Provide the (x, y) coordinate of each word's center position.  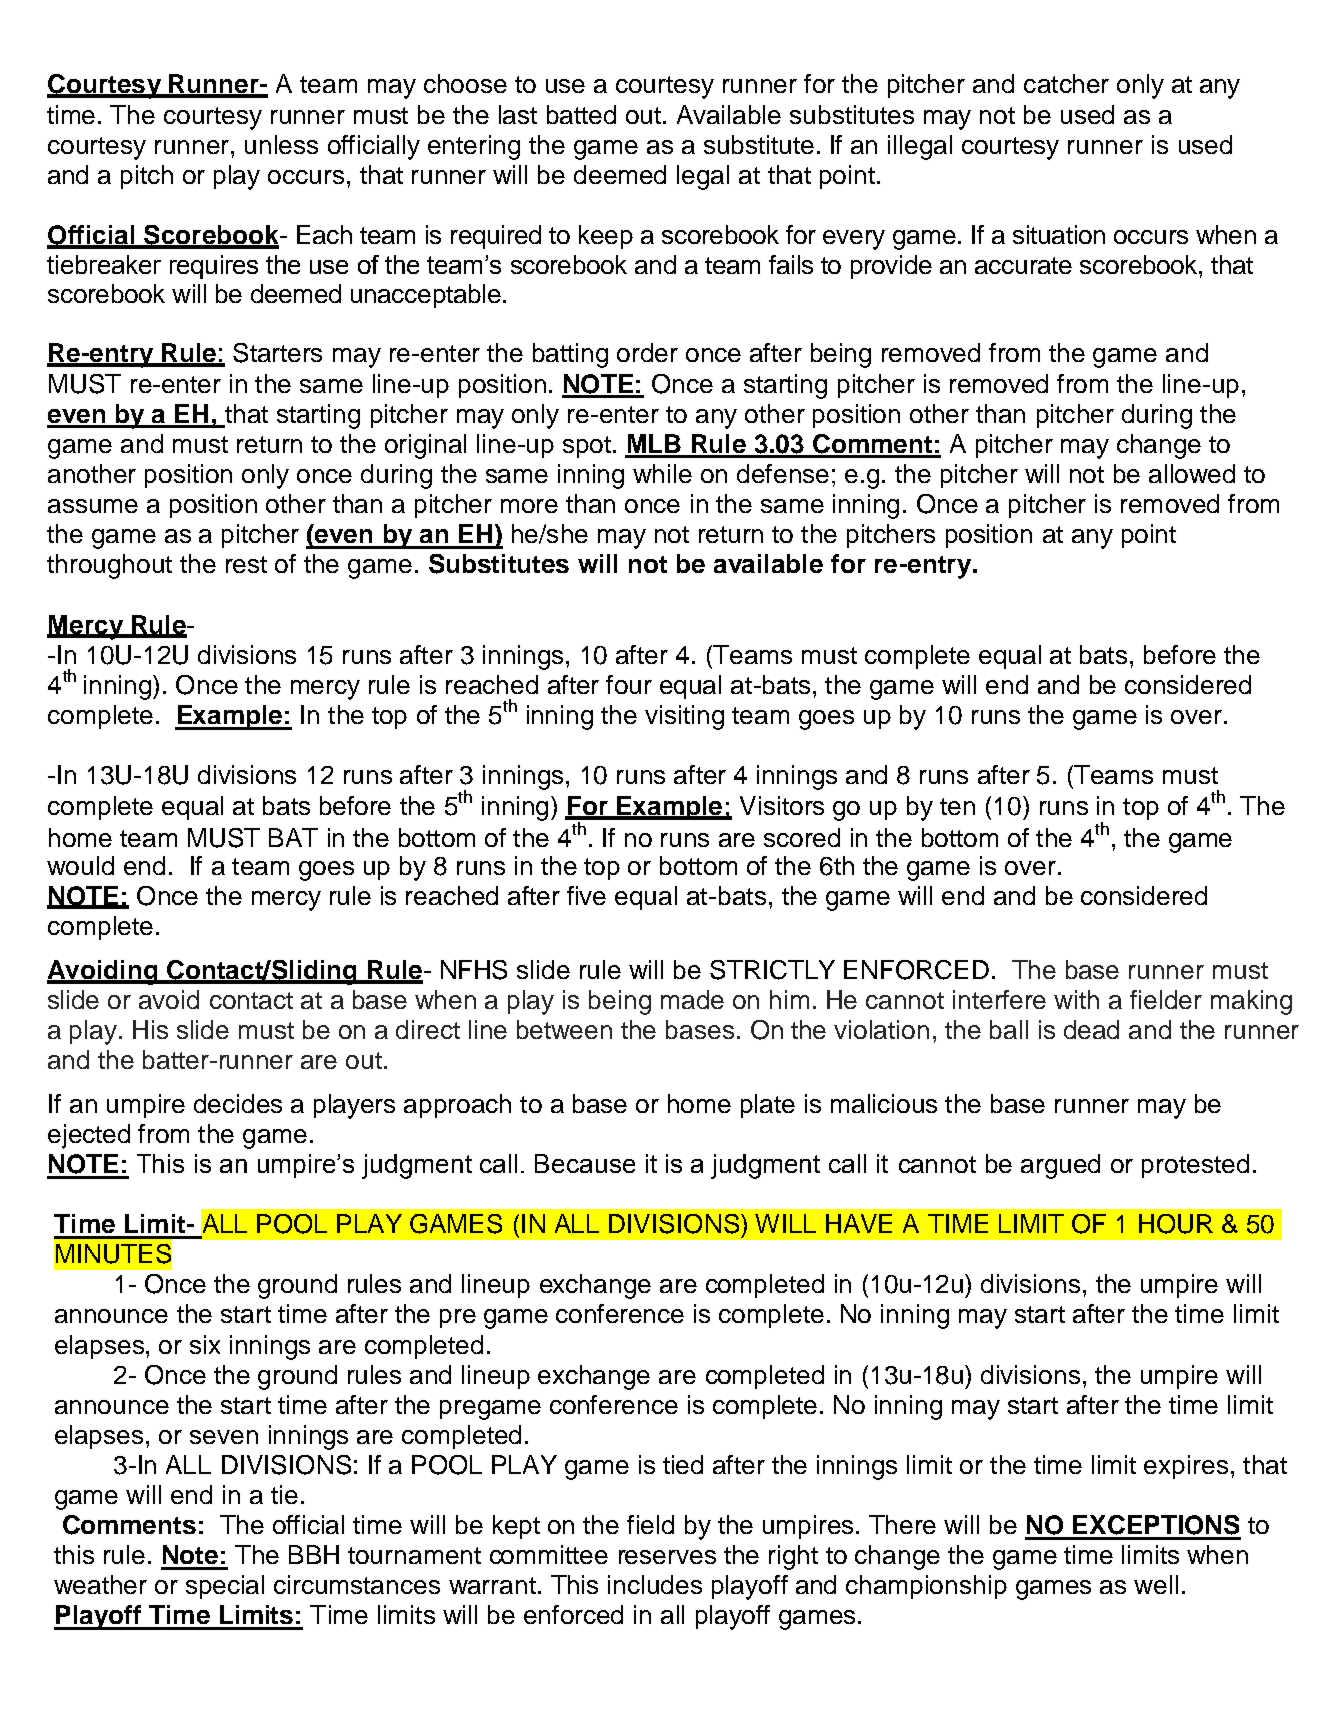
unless (281, 144)
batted (581, 114)
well (1156, 1584)
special (225, 1587)
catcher (1066, 83)
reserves (667, 1557)
